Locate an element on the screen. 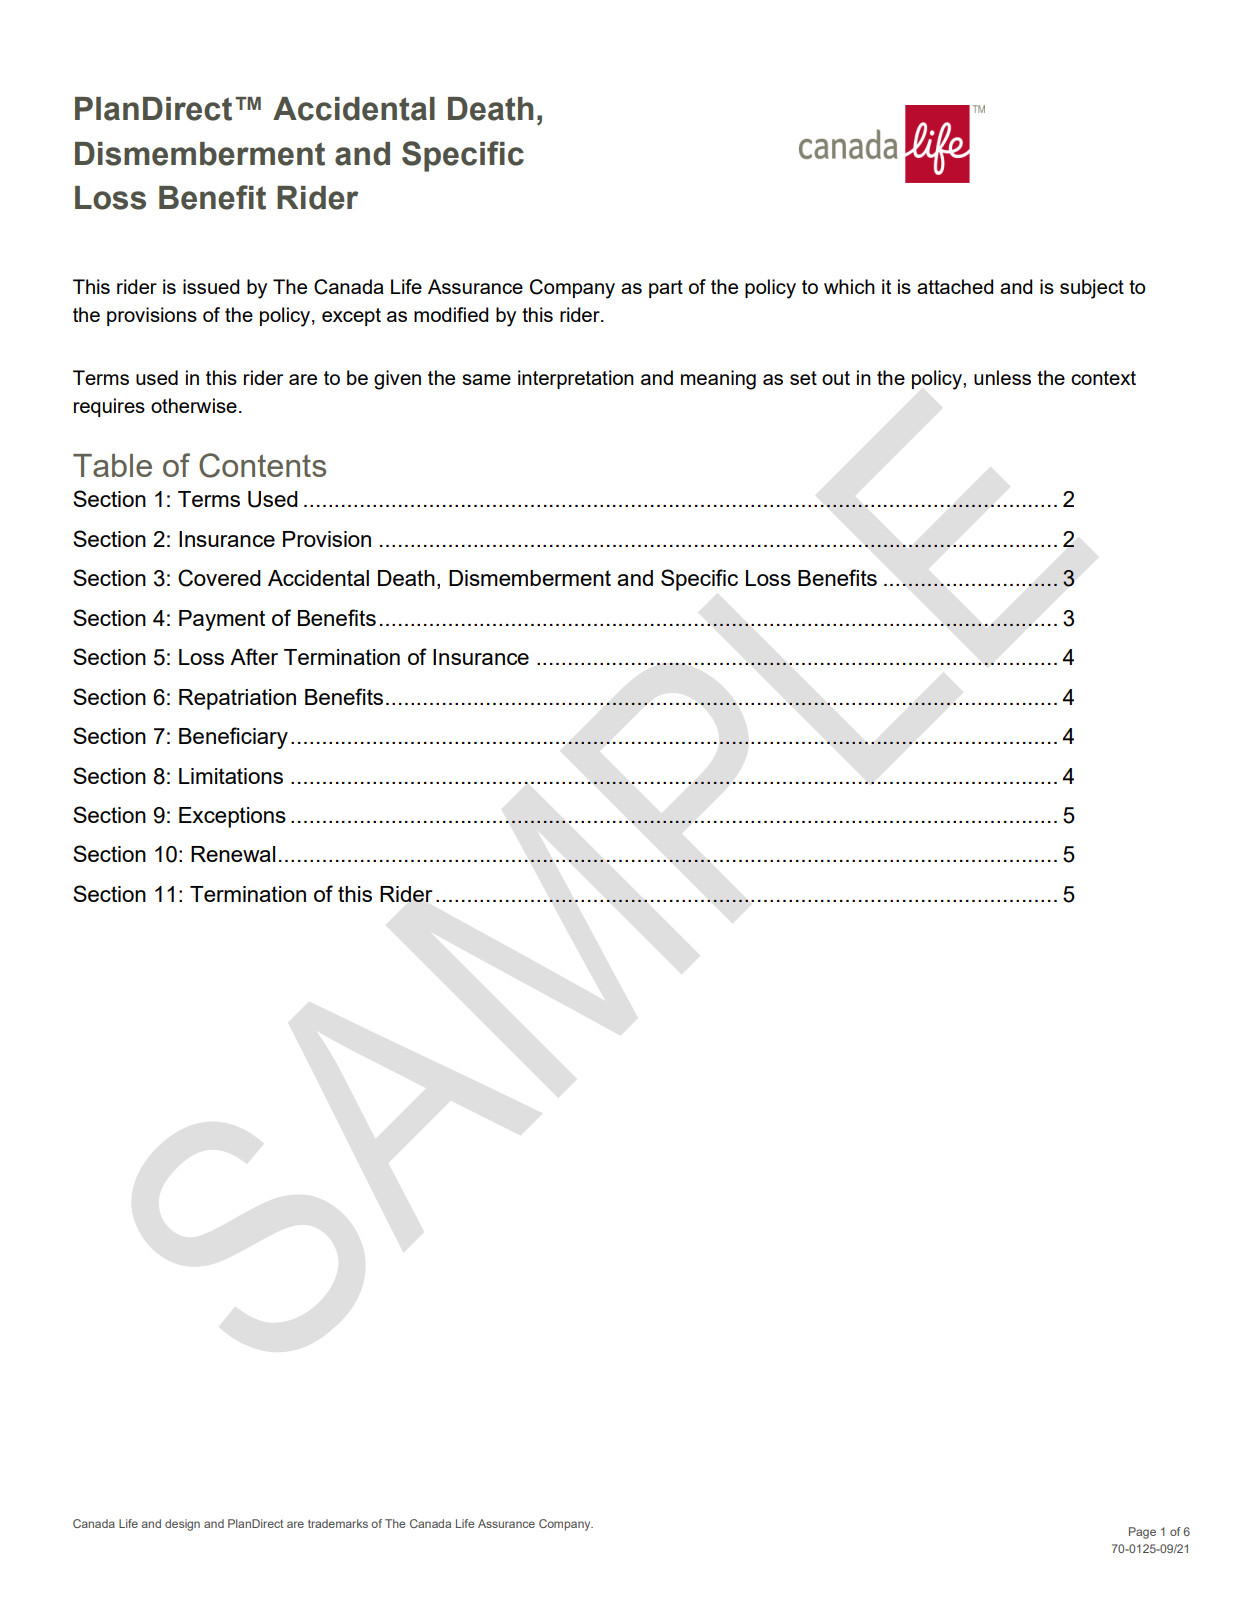 This screenshot has width=1236, height=1600. trademarks is located at coordinates (338, 1523).
